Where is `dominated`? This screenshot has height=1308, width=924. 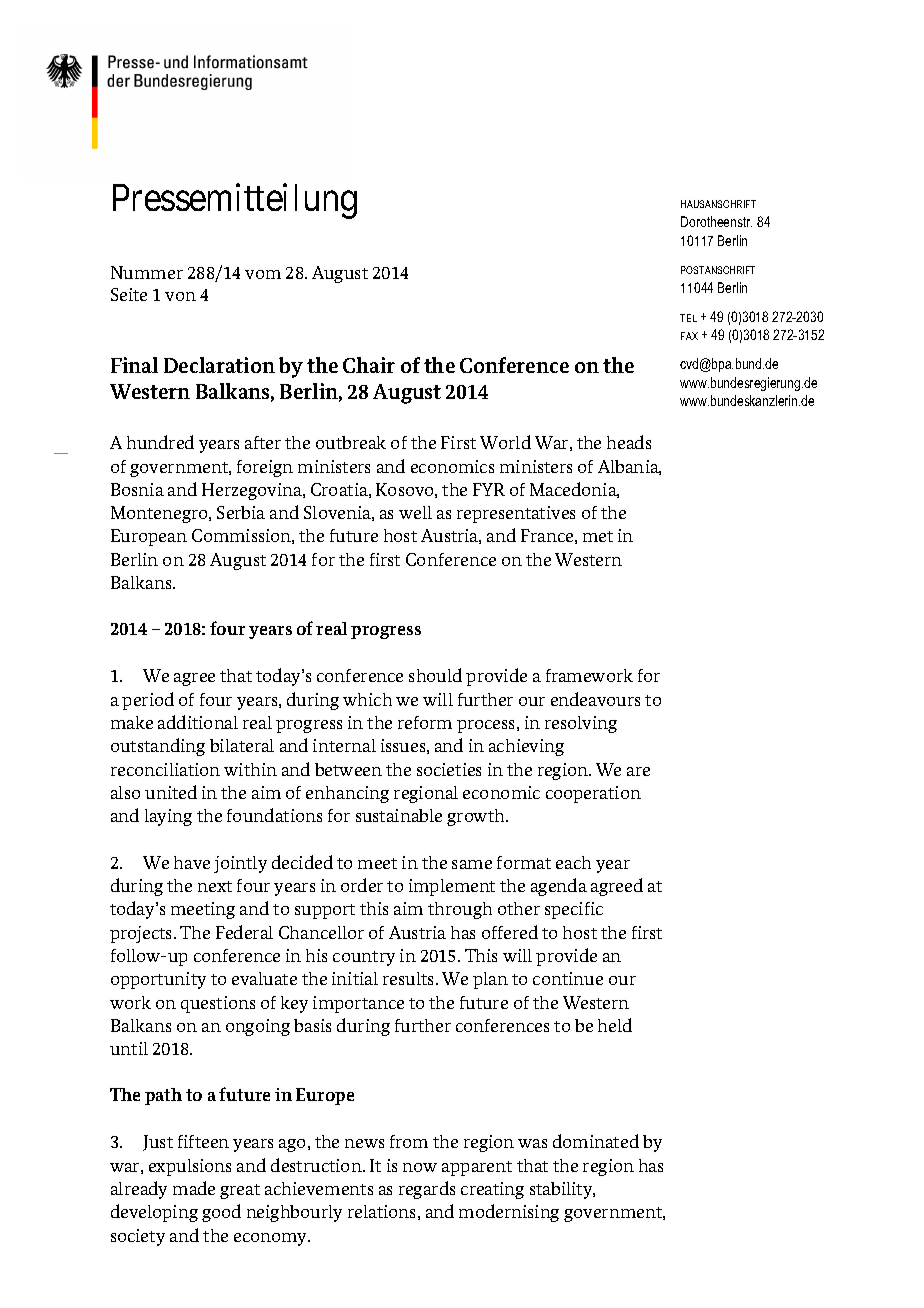 dominated is located at coordinates (596, 1141).
